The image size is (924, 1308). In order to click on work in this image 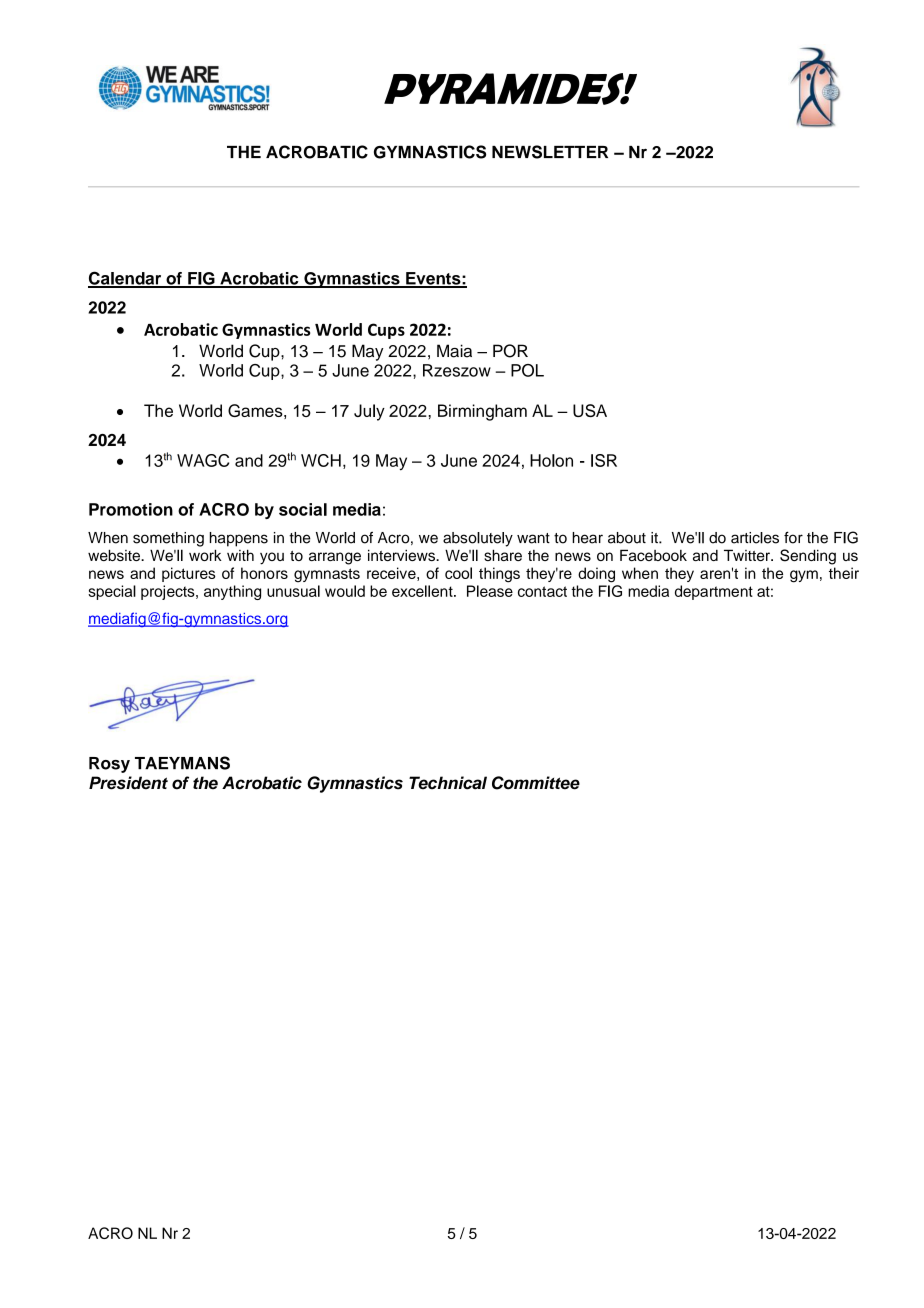, I will do `click(205, 555)`.
